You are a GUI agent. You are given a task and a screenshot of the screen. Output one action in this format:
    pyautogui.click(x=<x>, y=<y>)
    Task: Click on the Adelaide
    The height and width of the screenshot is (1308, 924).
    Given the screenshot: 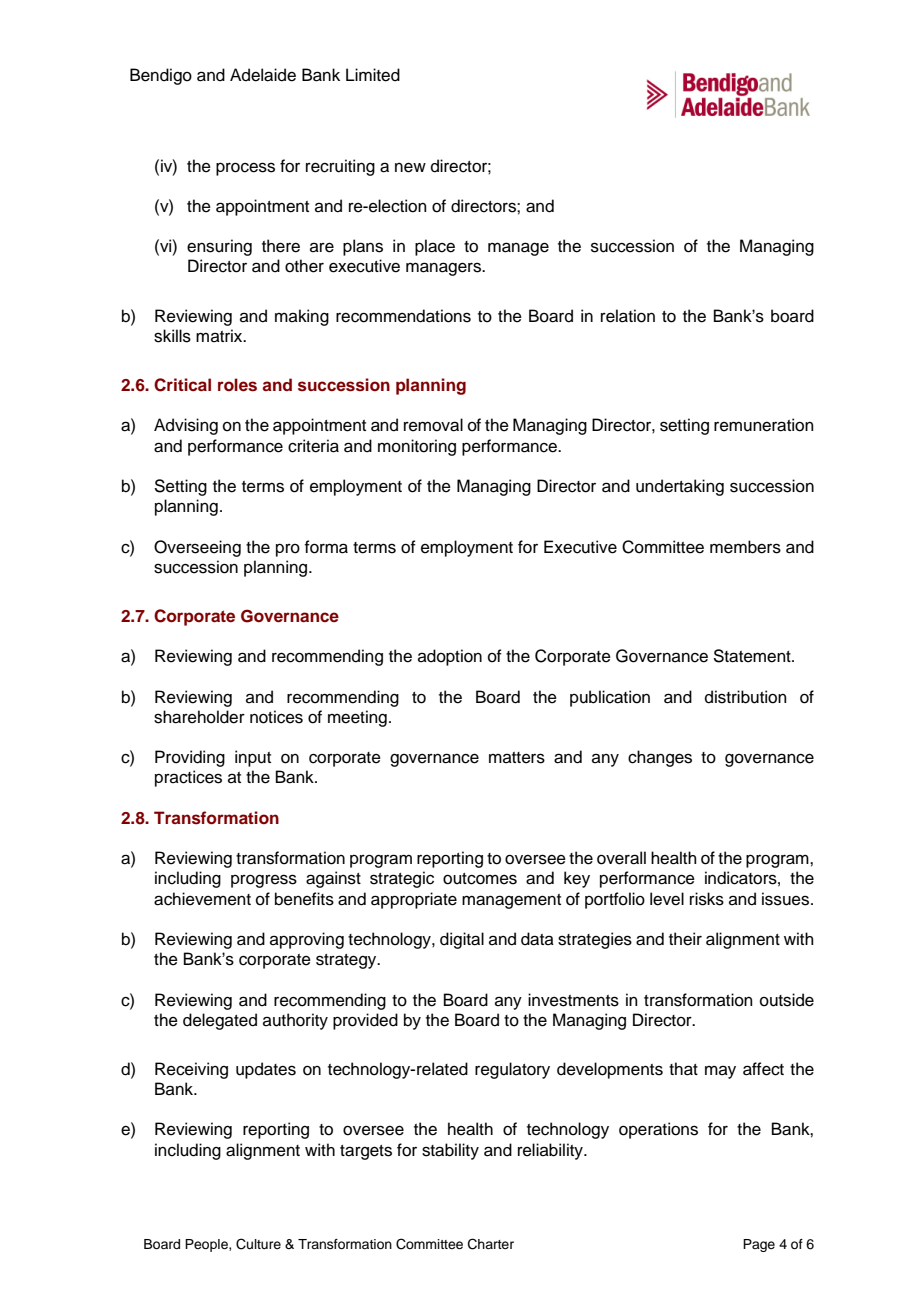 What is the action you would take?
    pyautogui.click(x=263, y=75)
